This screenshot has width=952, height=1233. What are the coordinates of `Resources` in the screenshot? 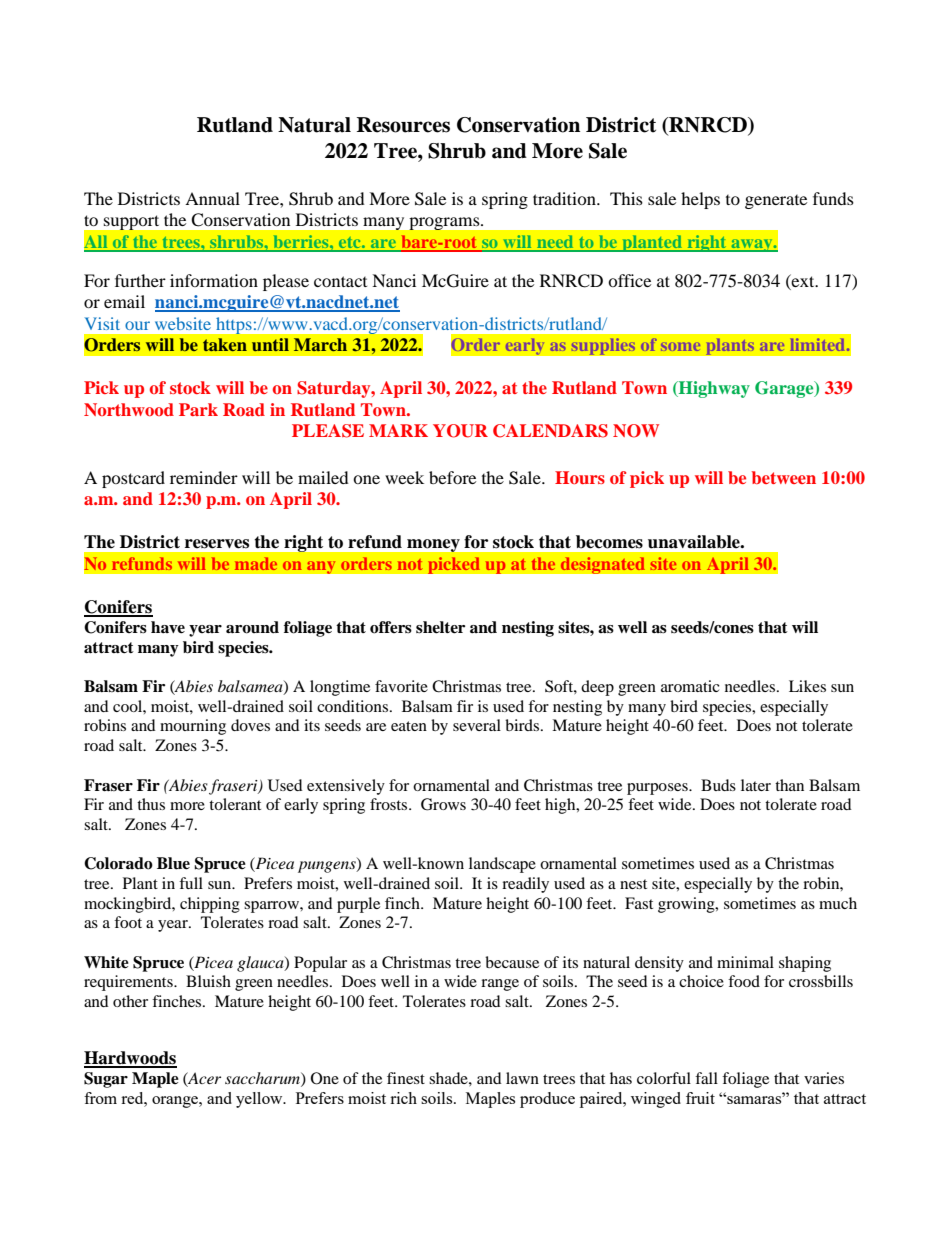 It's located at (403, 125).
